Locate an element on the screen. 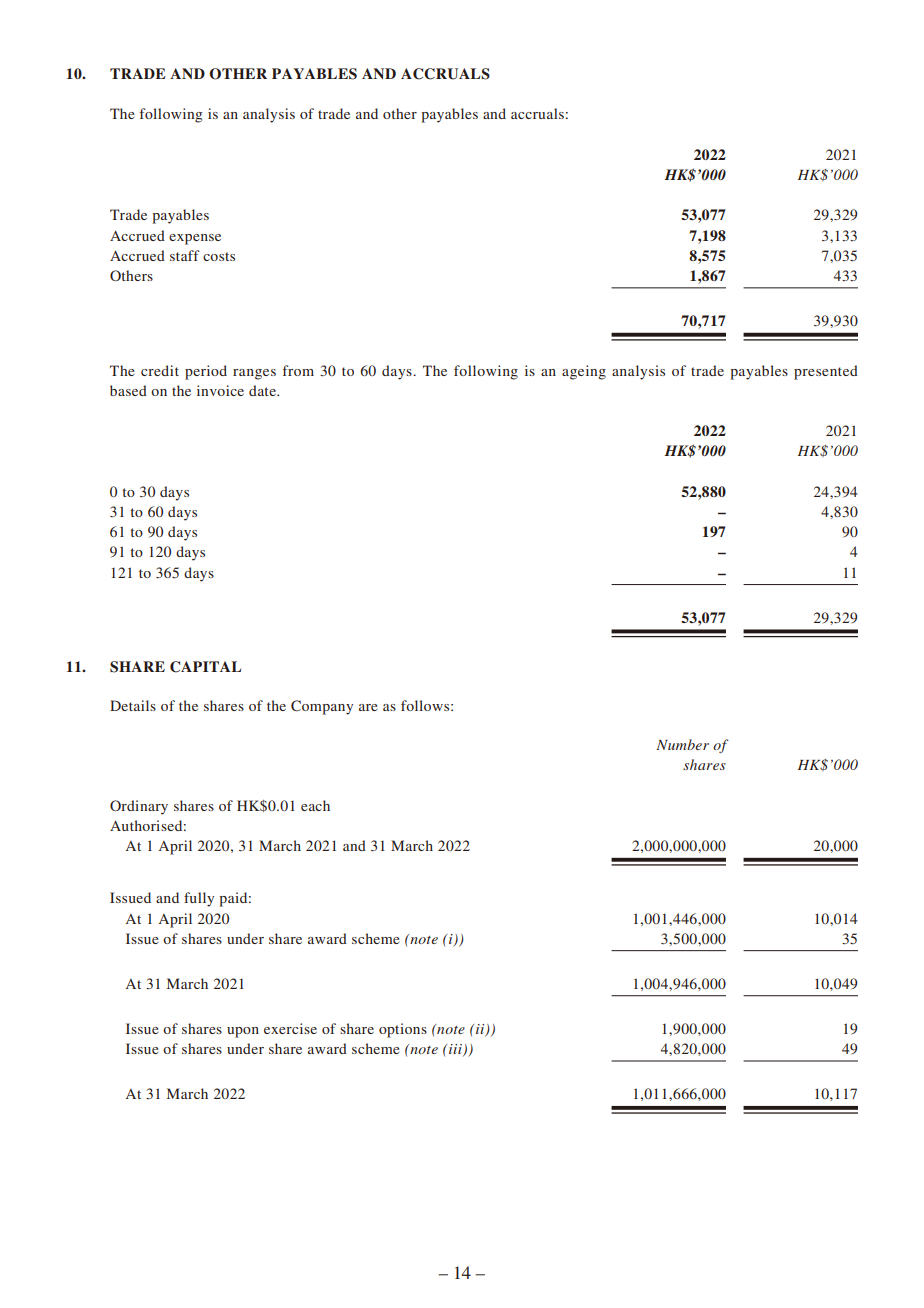 Image resolution: width=924 pixels, height=1308 pixels. presented is located at coordinates (826, 372).
